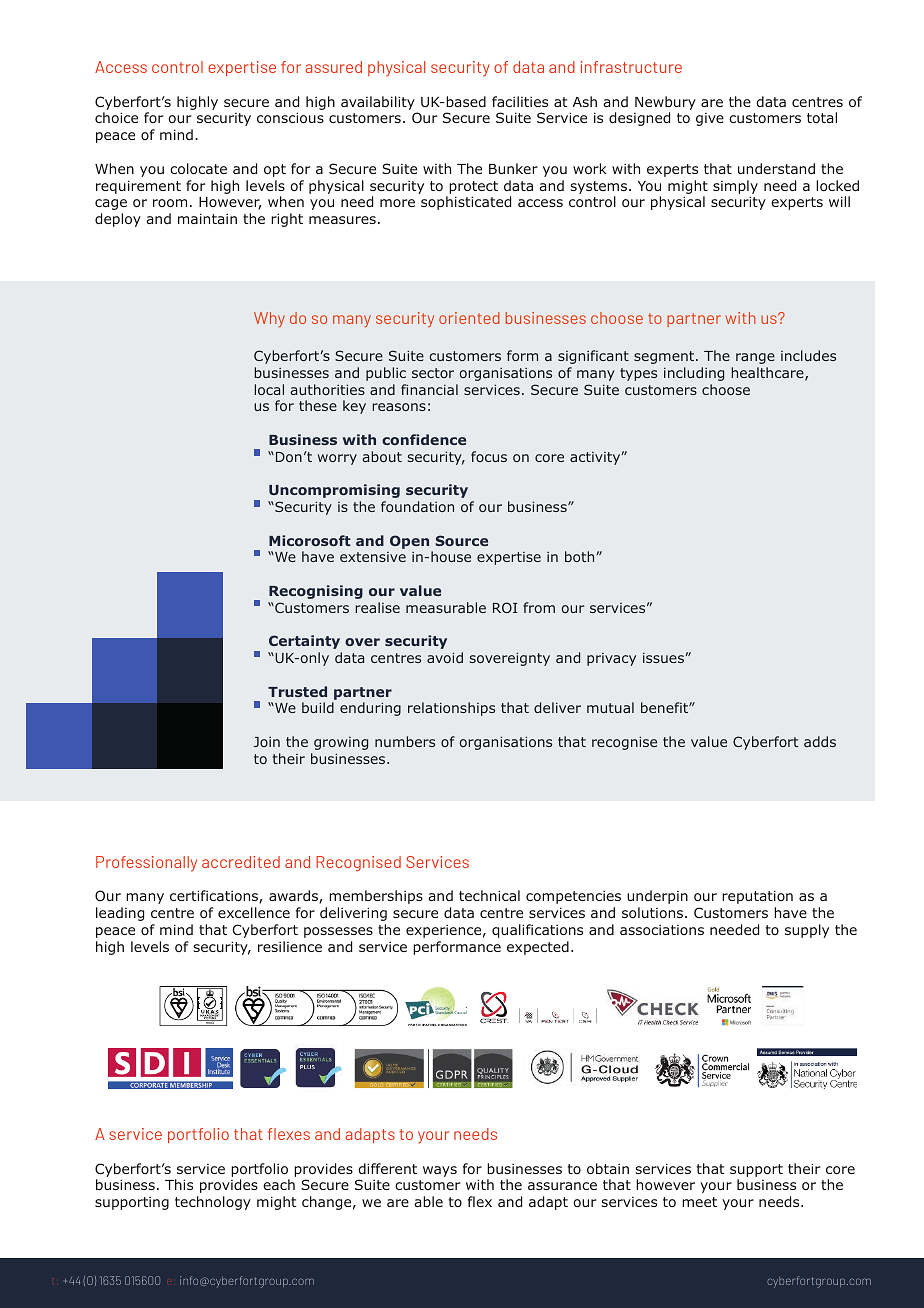 This screenshot has height=1308, width=924. Describe the element at coordinates (269, 389) in the screenshot. I see `local` at that location.
